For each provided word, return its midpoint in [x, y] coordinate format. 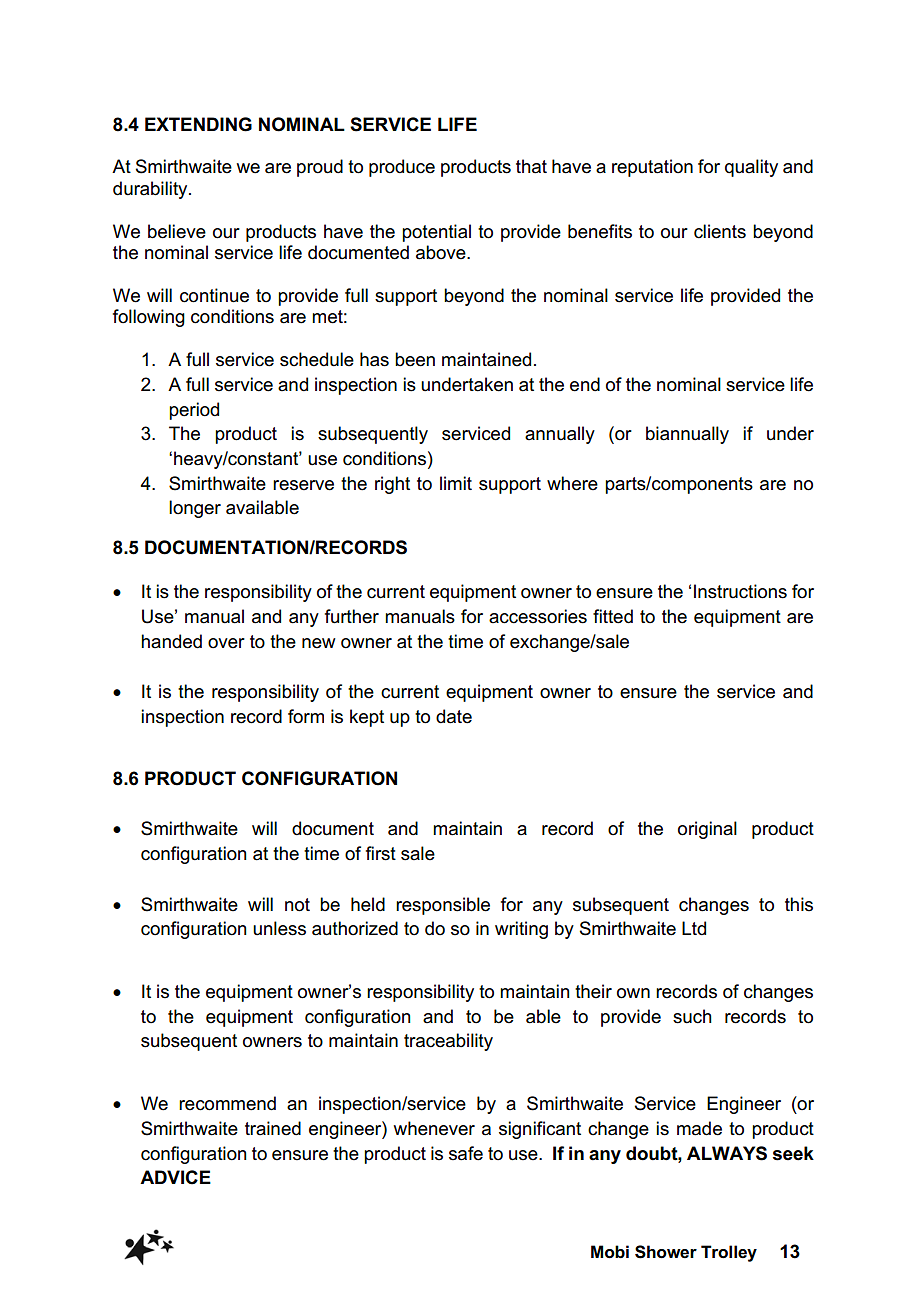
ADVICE [175, 1177]
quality [751, 168]
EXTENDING [198, 124]
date [454, 716]
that [531, 166]
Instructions [740, 591]
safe [466, 1153]
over [226, 643]
